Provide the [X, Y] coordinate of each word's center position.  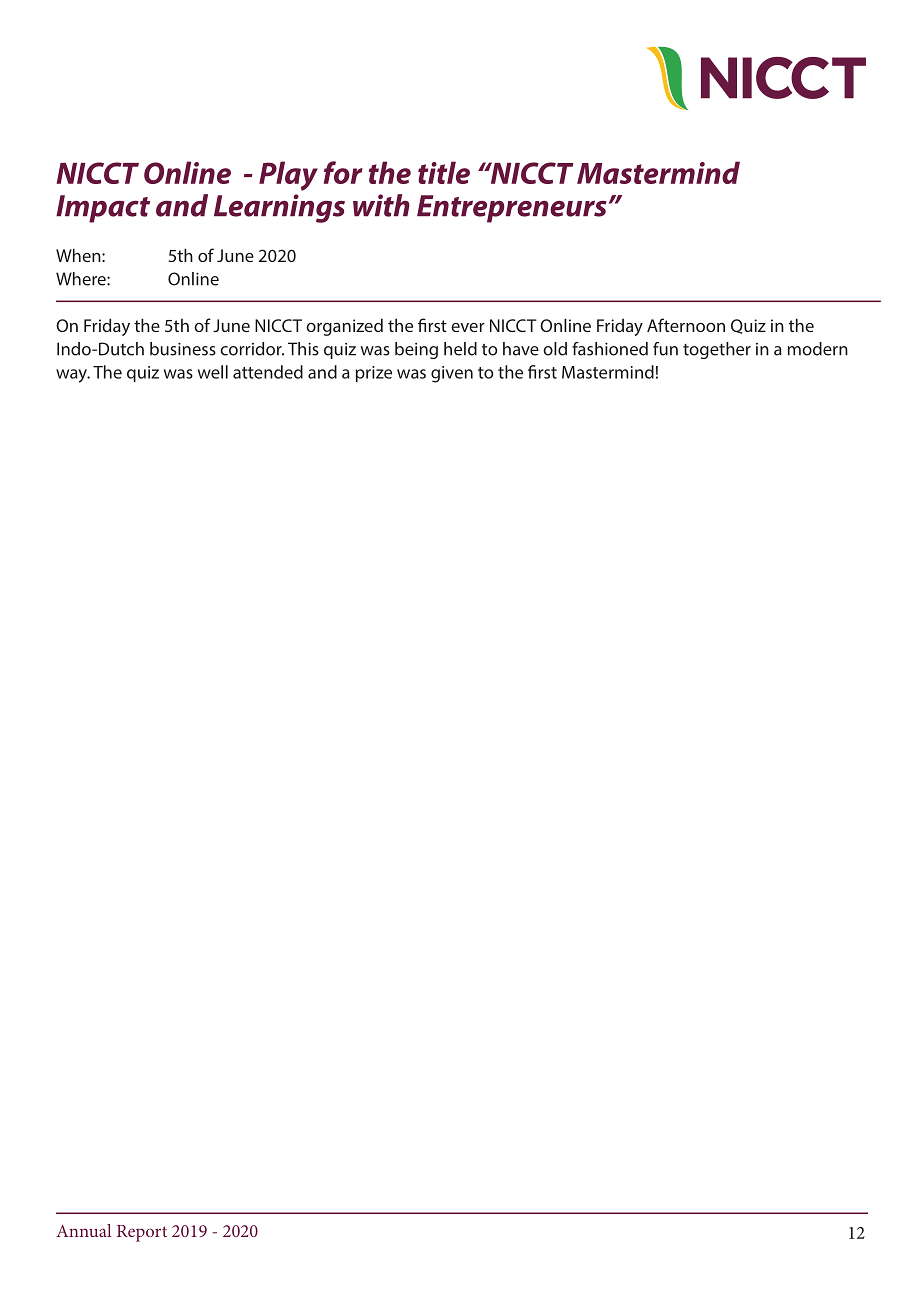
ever [468, 327]
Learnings [279, 208]
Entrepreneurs [512, 209]
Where [82, 279]
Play [288, 176]
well [213, 372]
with [381, 205]
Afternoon [686, 325]
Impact [103, 209]
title [444, 172]
